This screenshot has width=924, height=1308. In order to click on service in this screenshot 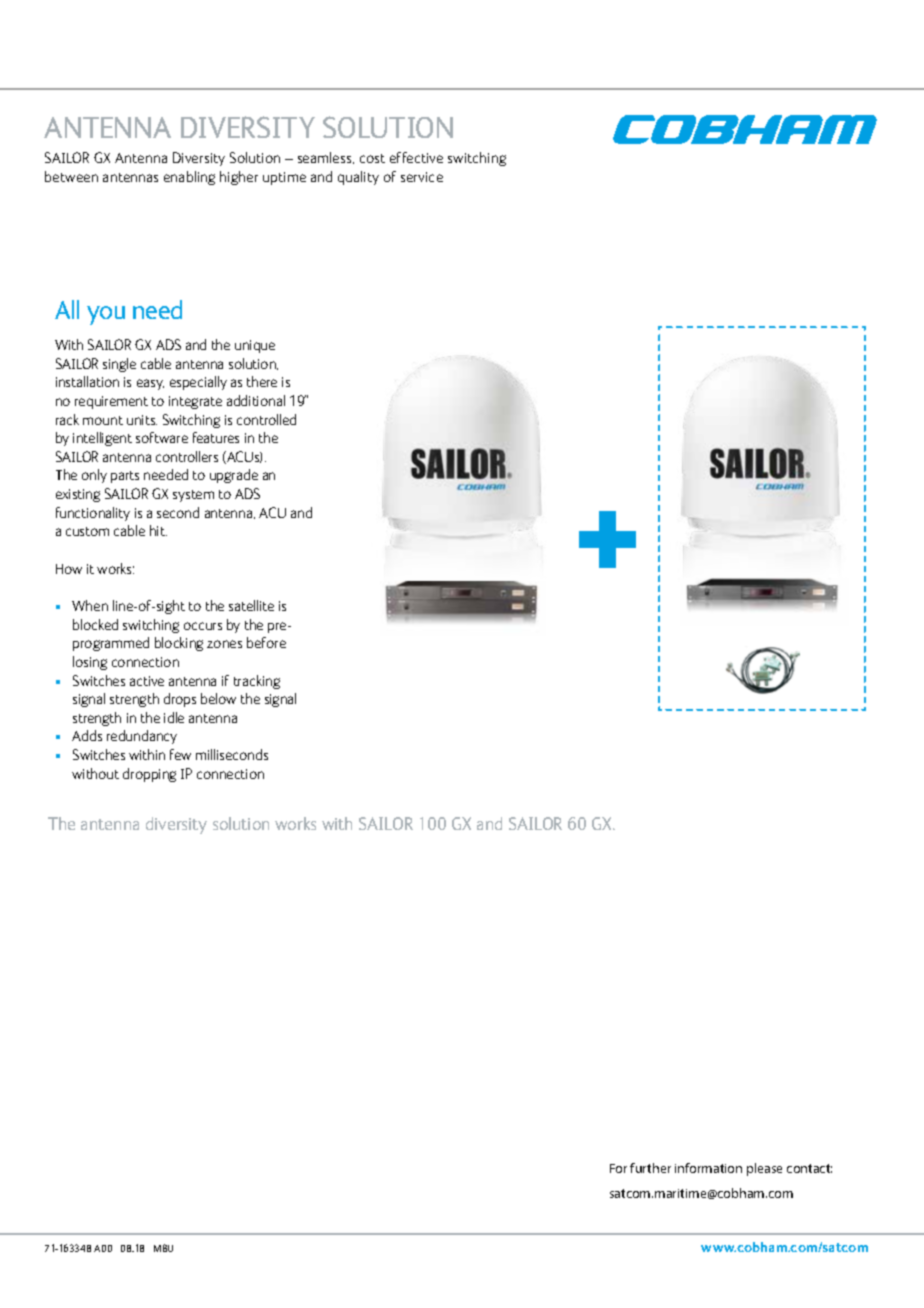, I will do `click(422, 177)`.
